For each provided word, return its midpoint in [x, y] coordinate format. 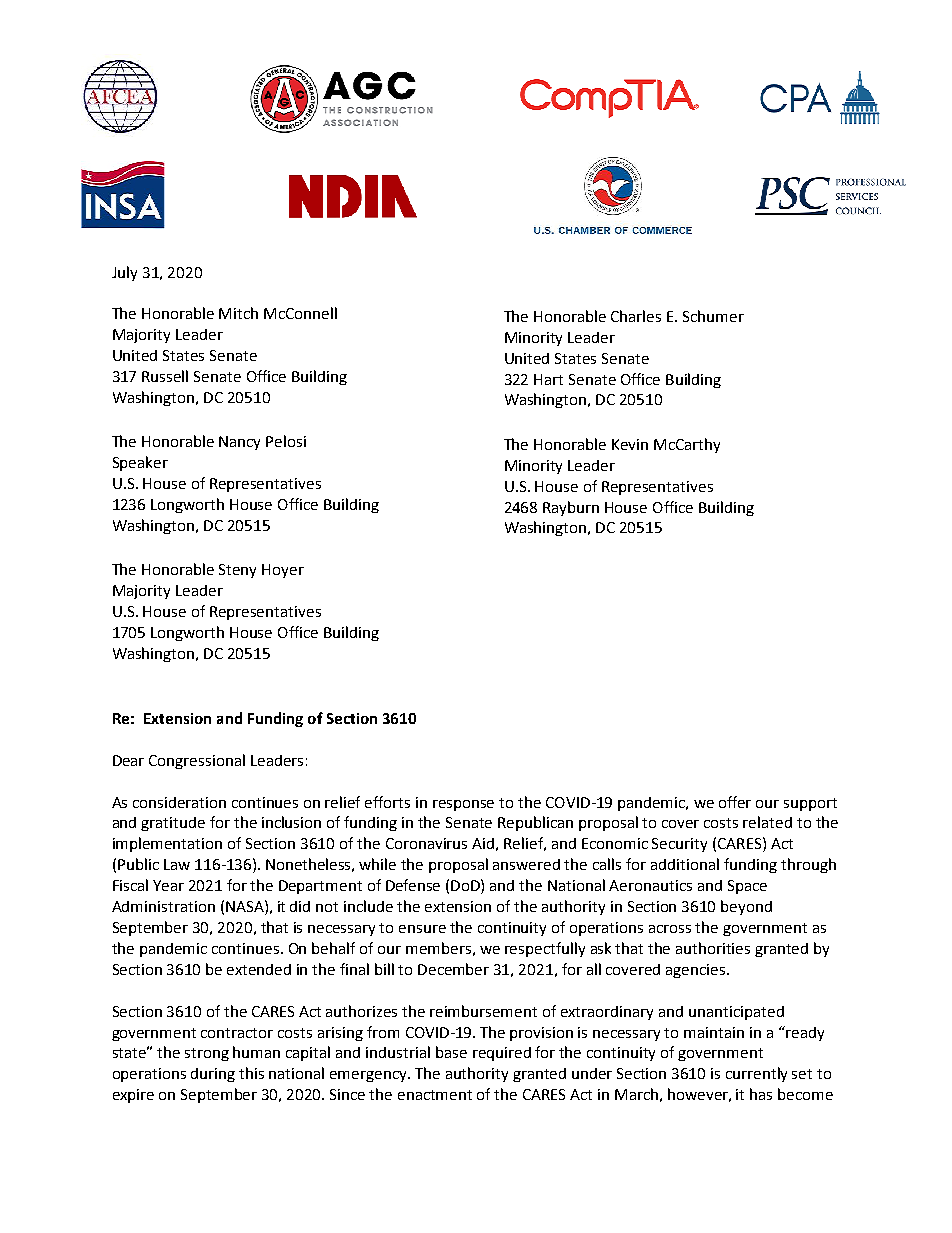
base [451, 1052]
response [463, 805]
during [213, 1075]
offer [735, 802]
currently [756, 1074]
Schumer [713, 316]
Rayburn [571, 508]
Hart [548, 379]
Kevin [630, 444]
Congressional [197, 761]
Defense [413, 885]
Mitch [238, 313]
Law [177, 864]
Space [747, 887]
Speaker [140, 463]
